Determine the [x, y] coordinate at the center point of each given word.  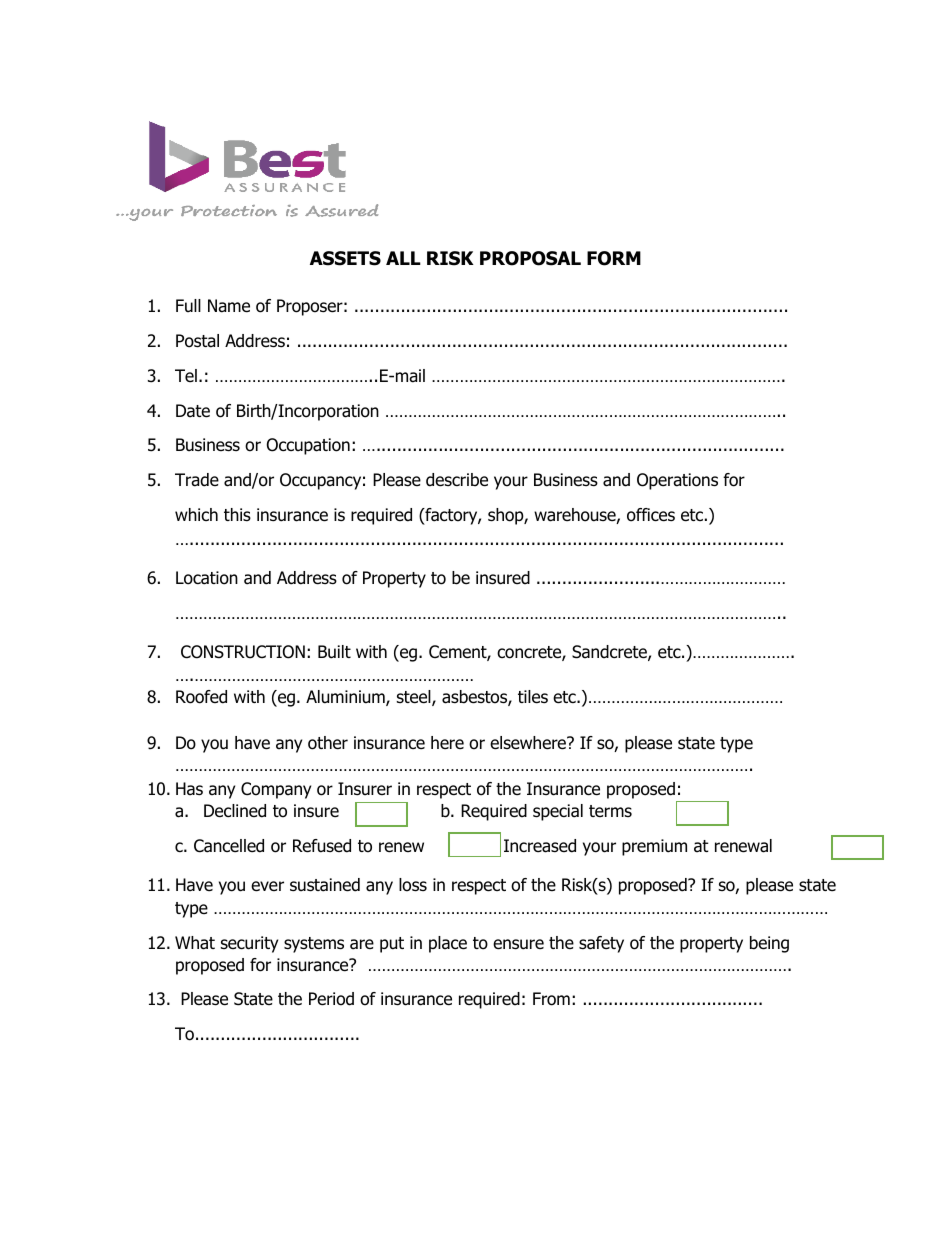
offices [651, 515]
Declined [235, 811]
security [249, 944]
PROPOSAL [530, 258]
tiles [533, 697]
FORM [614, 258]
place [448, 944]
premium [654, 847]
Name [229, 306]
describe [457, 480]
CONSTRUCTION [243, 652]
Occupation [308, 446]
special [558, 812]
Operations [677, 481]
